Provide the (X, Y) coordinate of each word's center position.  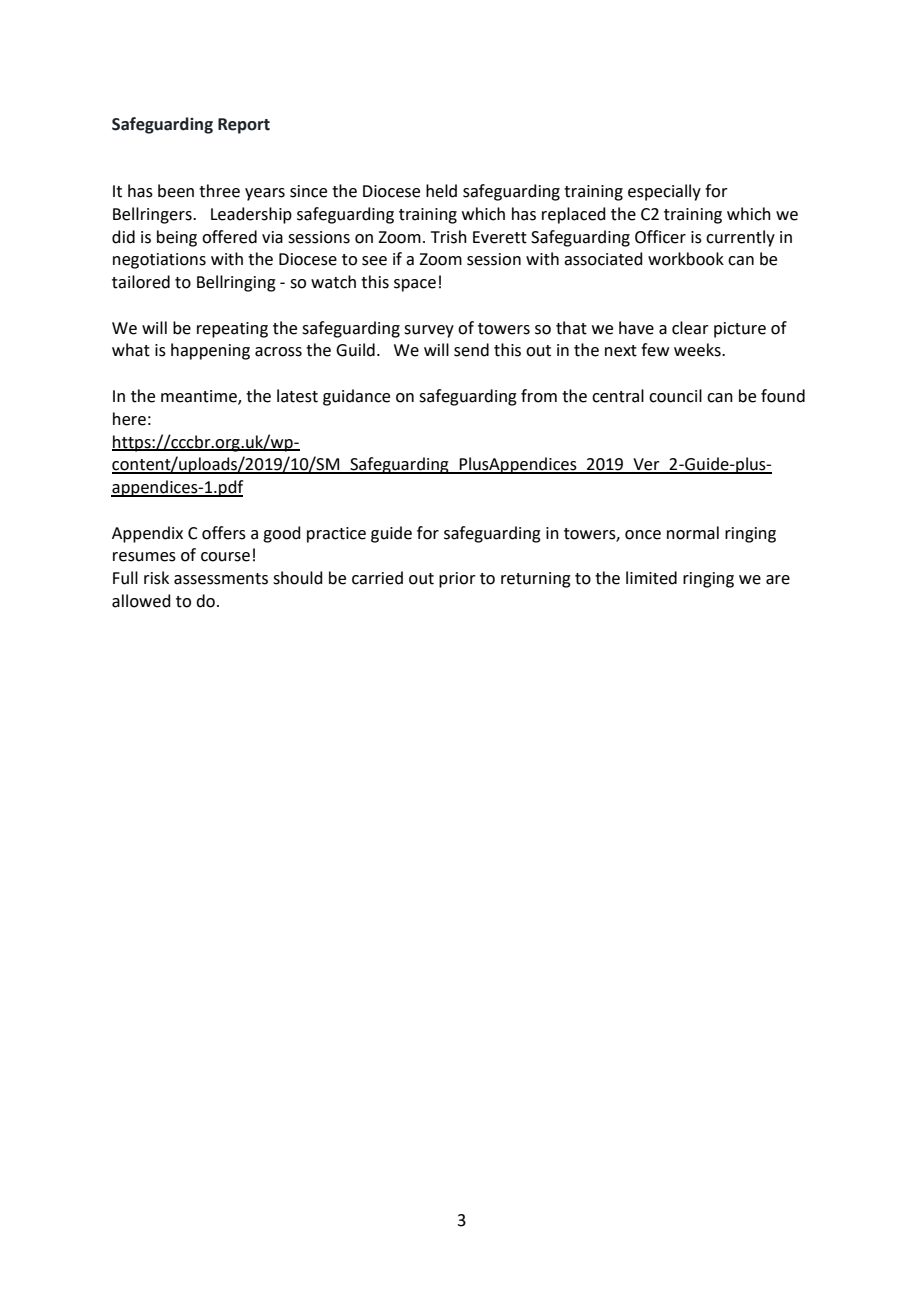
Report (244, 126)
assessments (221, 579)
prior (457, 580)
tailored (141, 282)
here (129, 419)
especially (664, 192)
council (675, 396)
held (441, 191)
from (539, 396)
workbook (686, 259)
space (415, 285)
